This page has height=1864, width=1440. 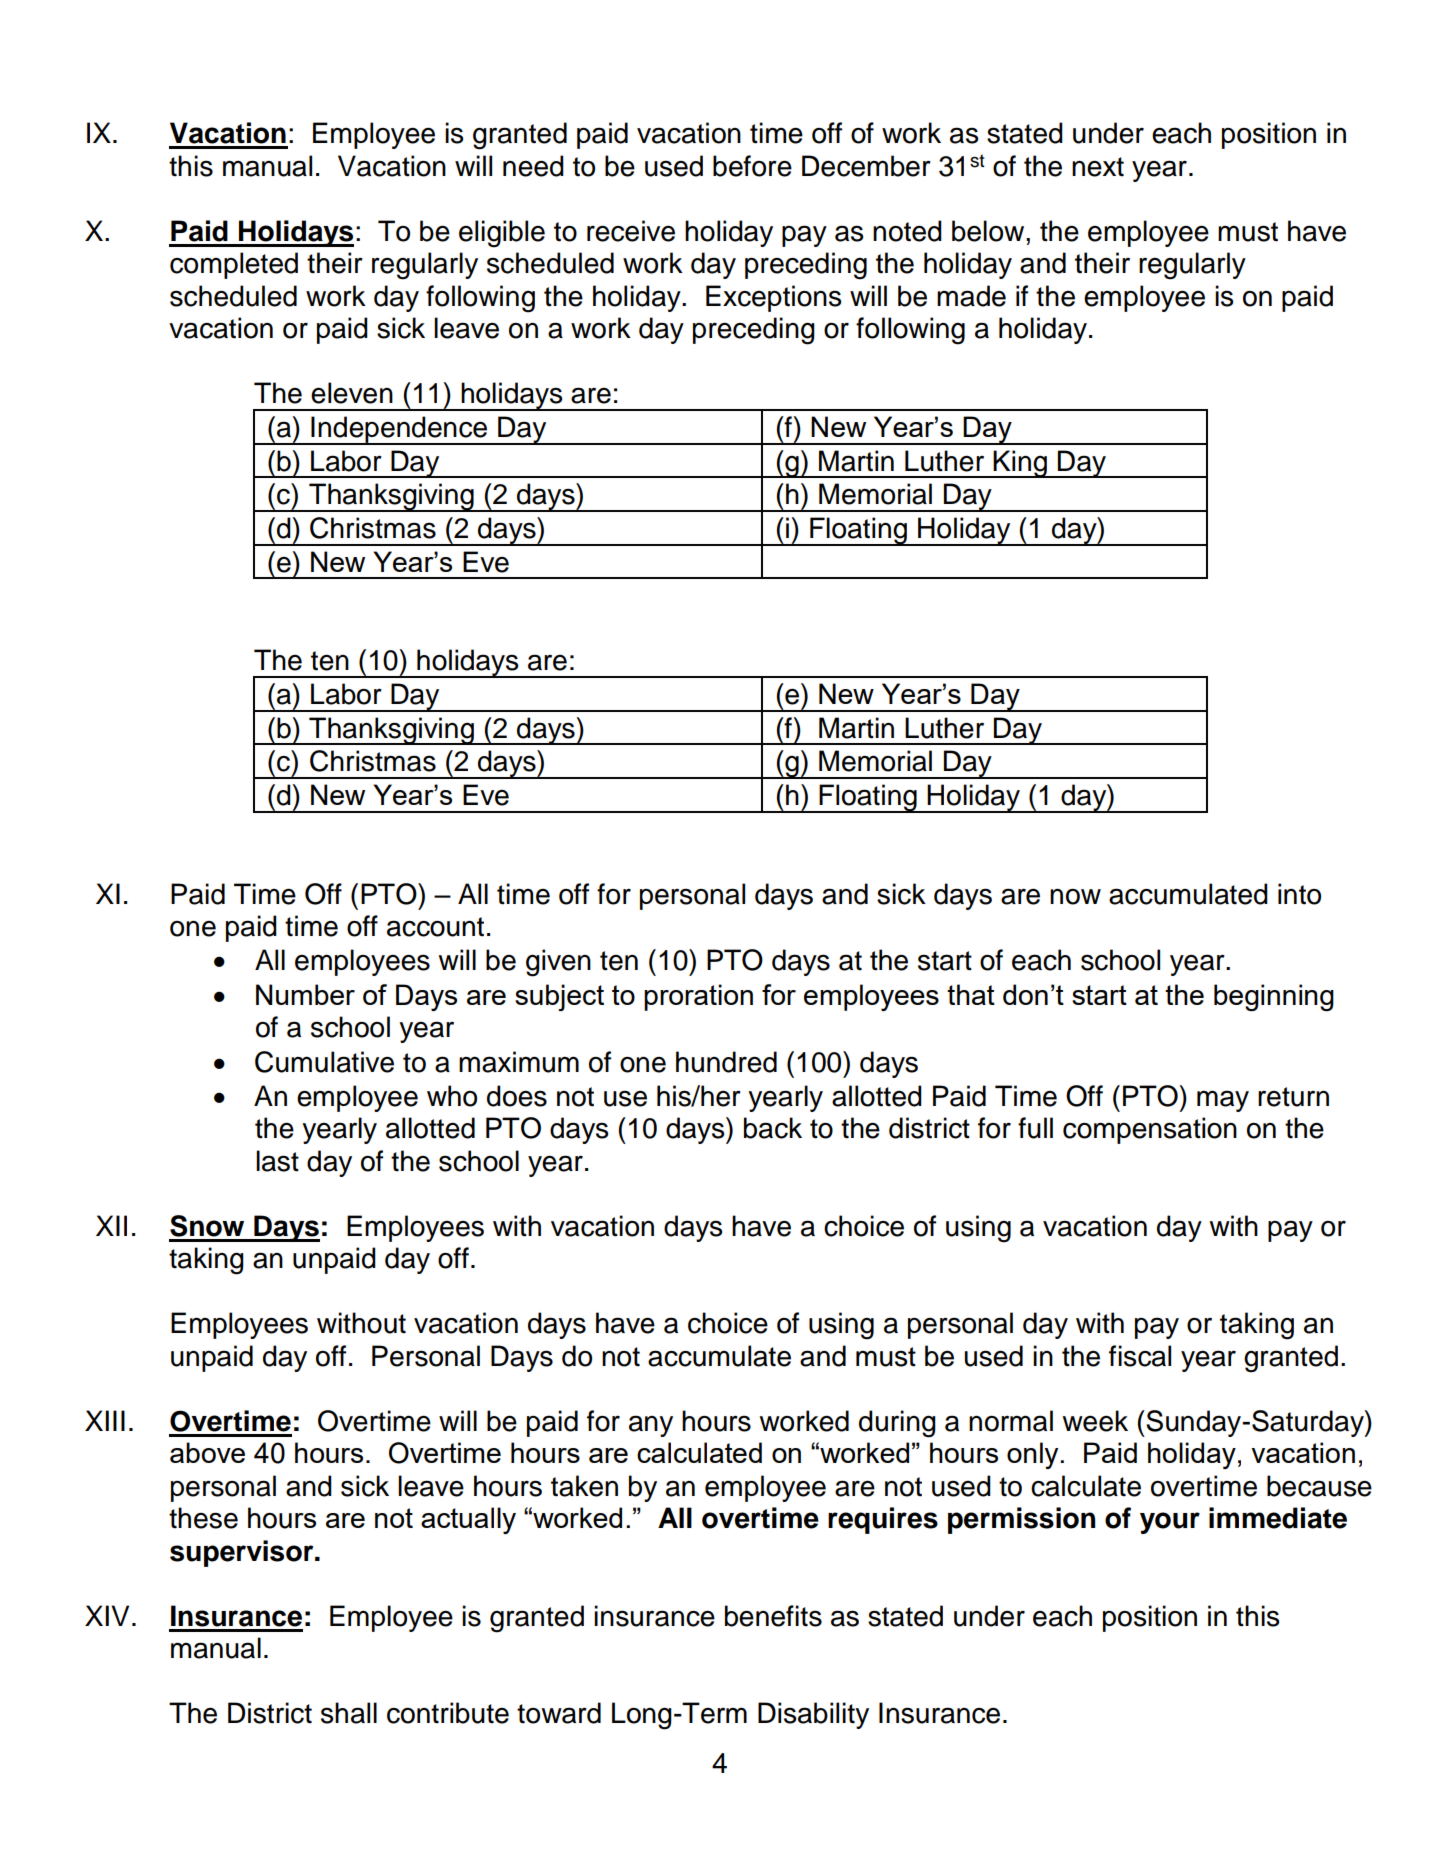 I want to click on back, so click(x=773, y=1128).
